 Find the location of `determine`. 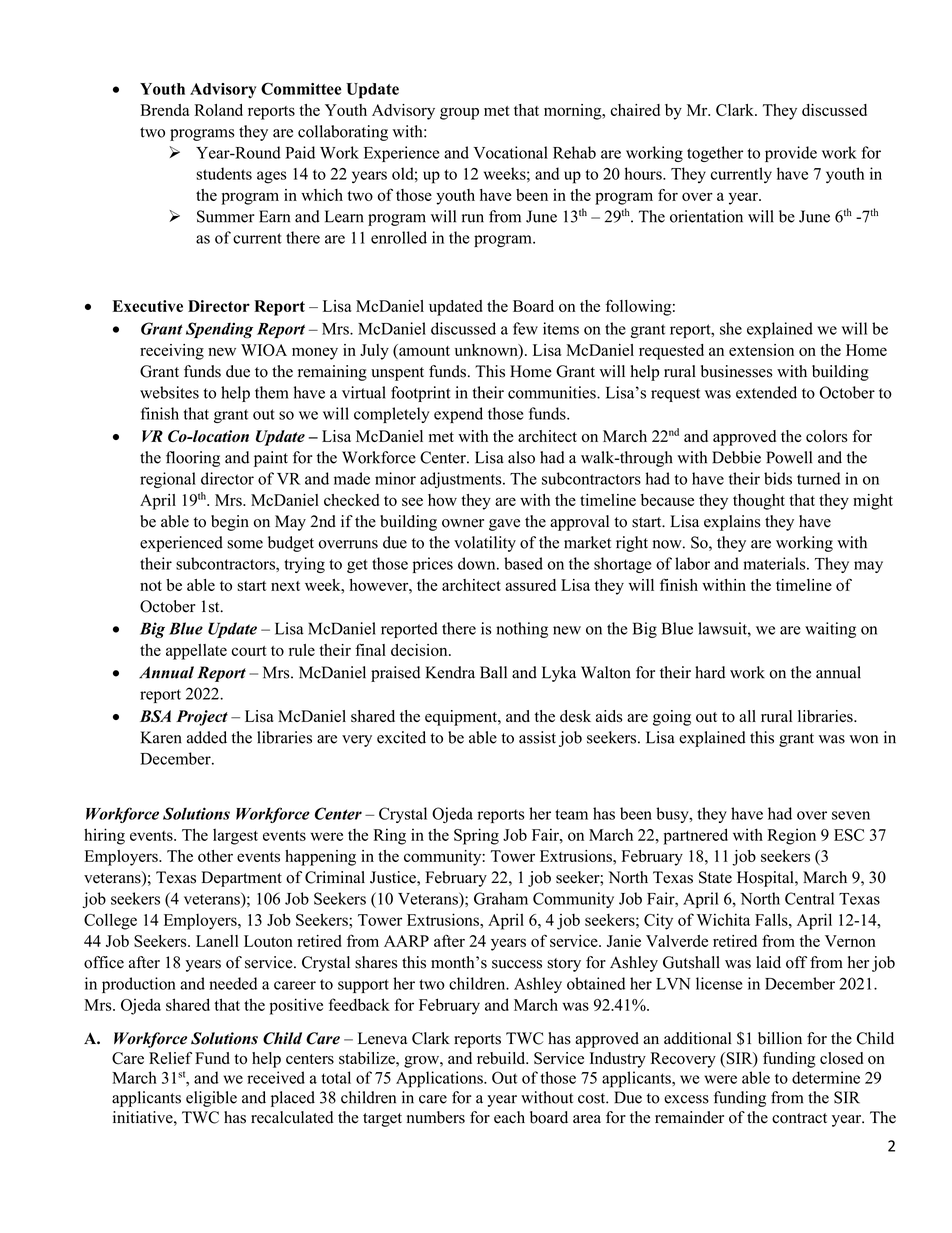

determine is located at coordinates (826, 1077).
